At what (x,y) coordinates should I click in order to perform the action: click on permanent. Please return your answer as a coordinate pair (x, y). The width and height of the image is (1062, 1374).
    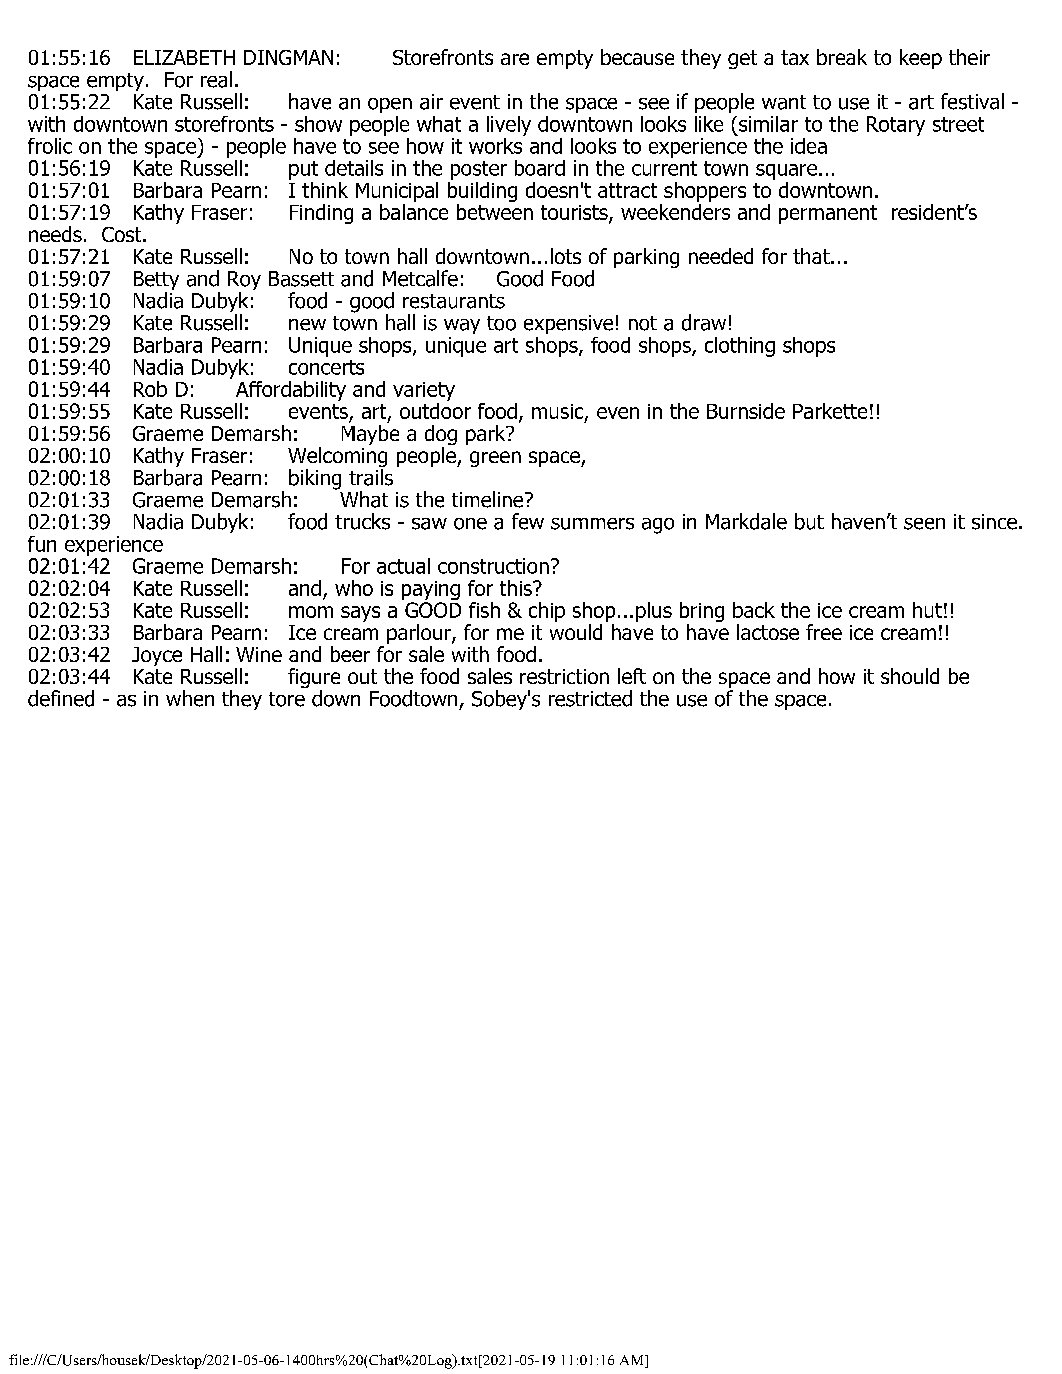
    Looking at the image, I should click on (828, 214).
